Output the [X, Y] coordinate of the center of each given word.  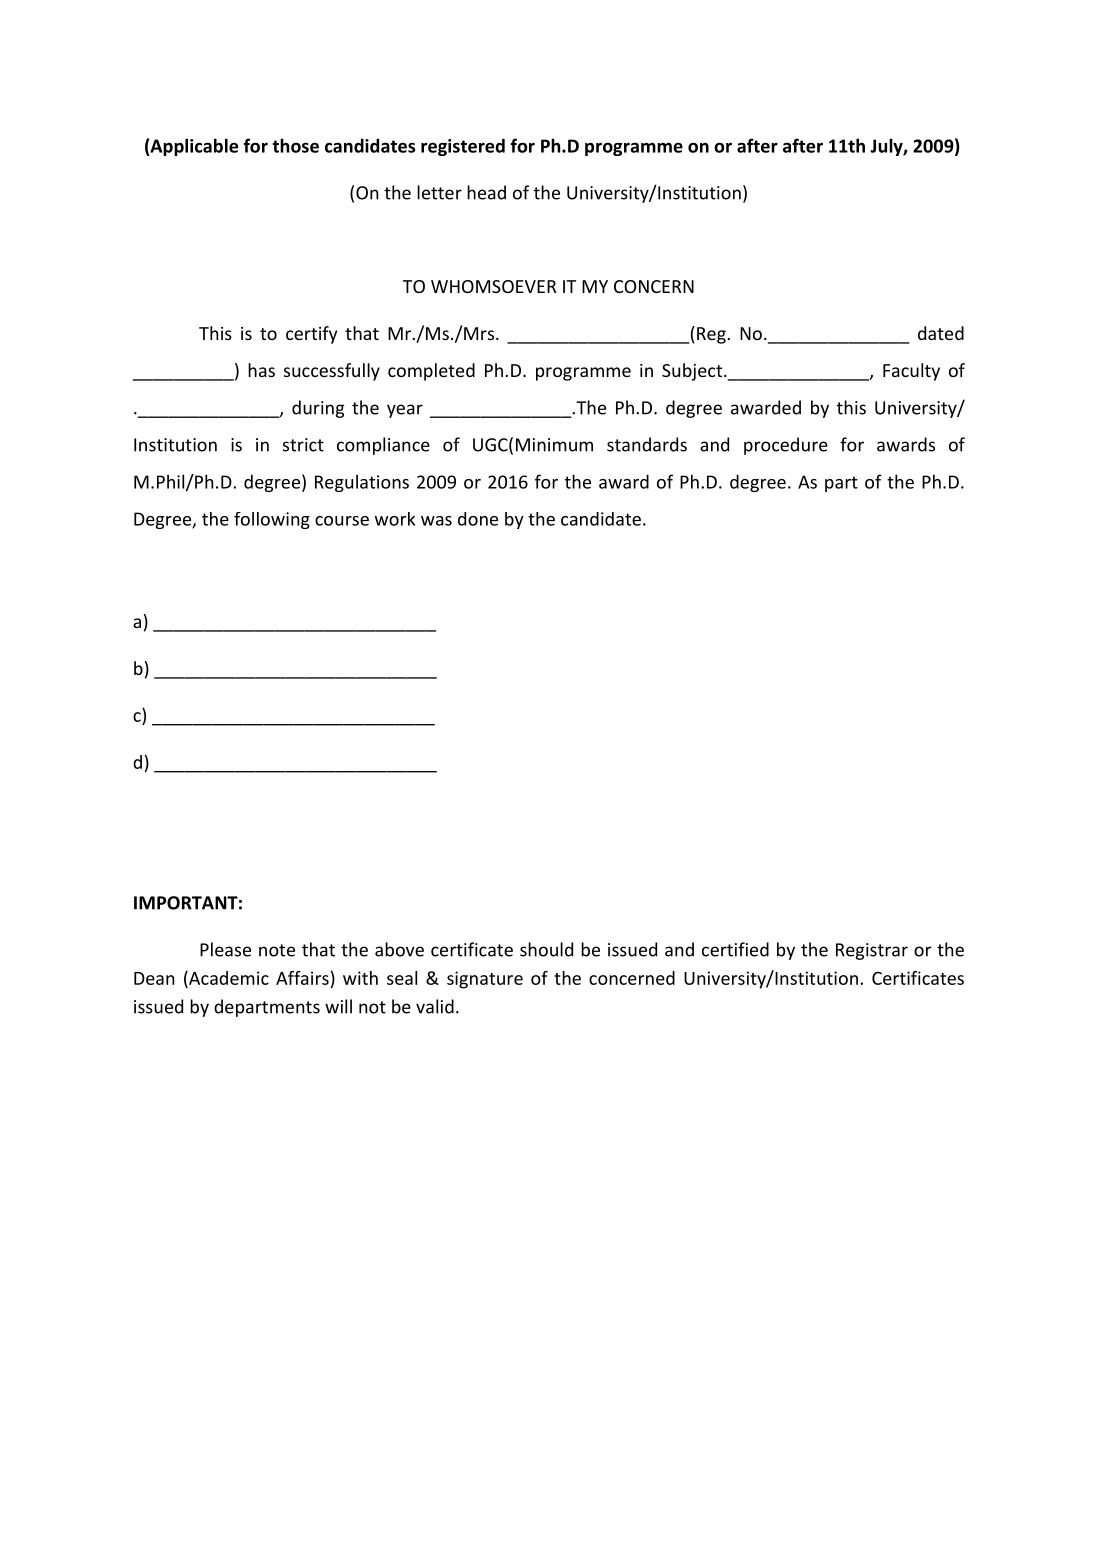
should [546, 949]
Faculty [911, 372]
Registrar [872, 951]
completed [431, 372]
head [486, 192]
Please [225, 949]
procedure [786, 446]
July [887, 147]
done [478, 519]
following [272, 520]
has [261, 370]
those [295, 145]
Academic [228, 978]
